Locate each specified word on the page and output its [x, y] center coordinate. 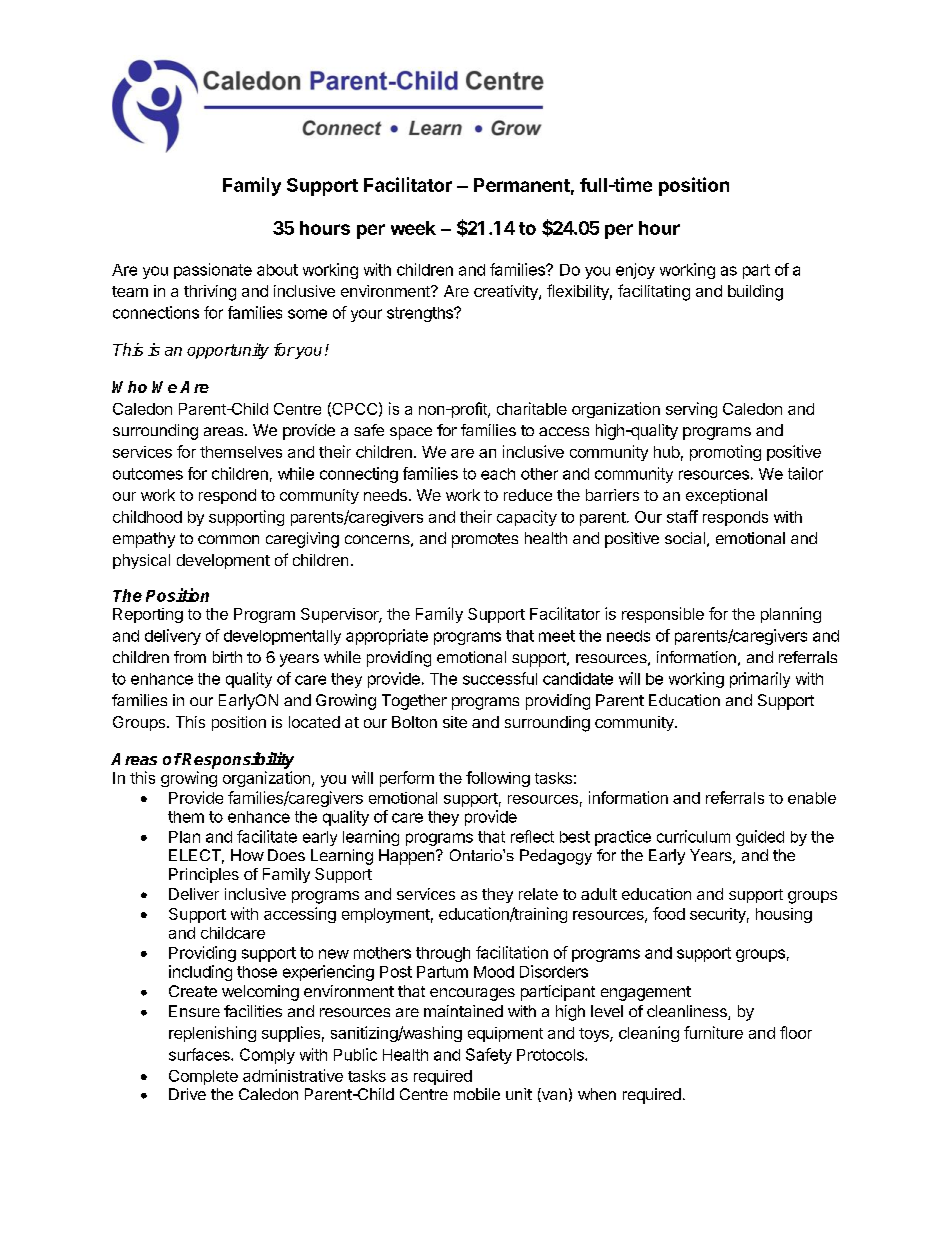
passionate [213, 271]
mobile [477, 1094]
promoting [725, 453]
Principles [204, 875]
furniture [713, 1032]
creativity [507, 292]
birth [227, 657]
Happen [406, 857]
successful [500, 678]
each [498, 474]
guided [760, 838]
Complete [203, 1077]
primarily [760, 680]
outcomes [148, 474]
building [755, 293]
